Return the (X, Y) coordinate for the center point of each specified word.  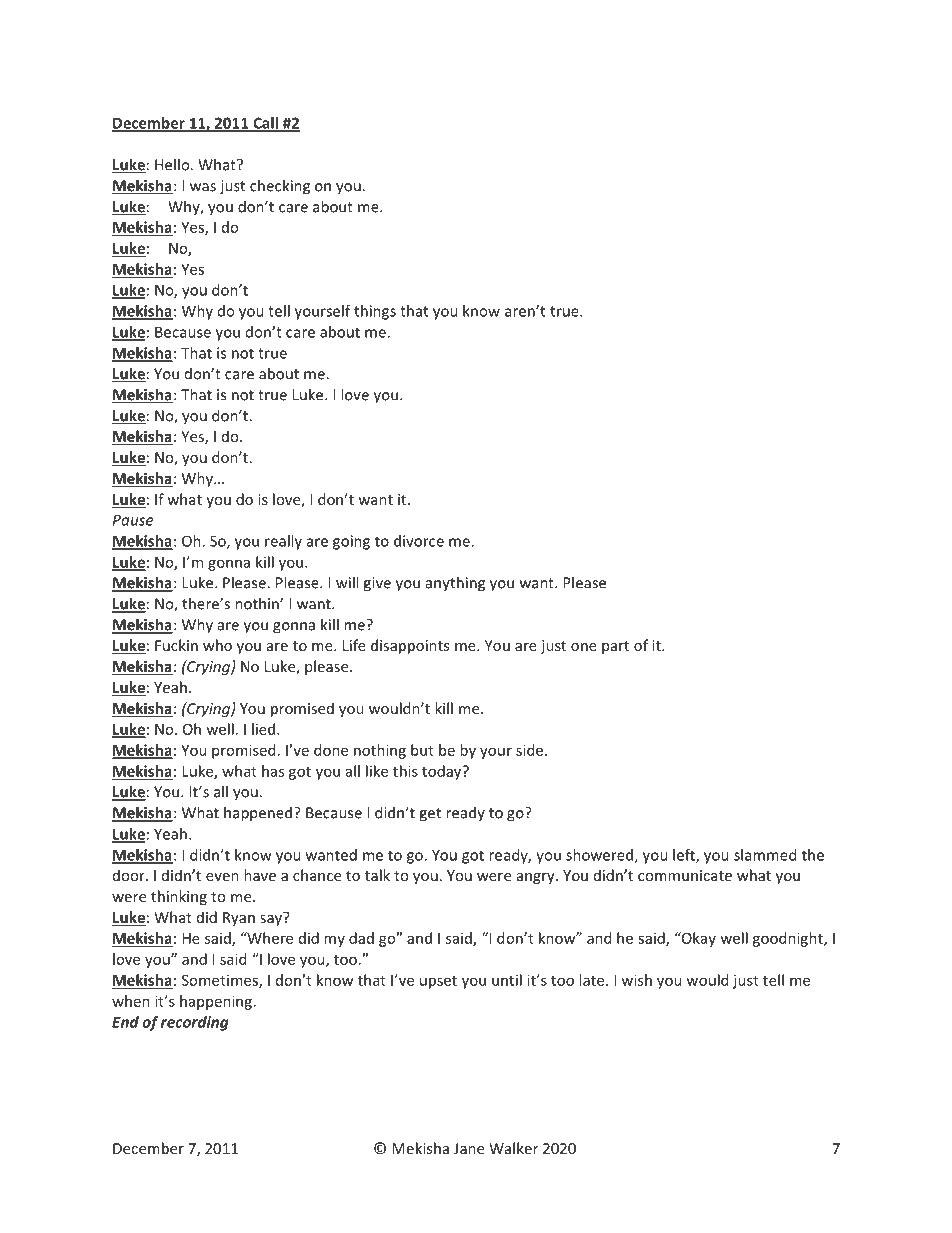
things (375, 312)
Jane (469, 1148)
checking (280, 187)
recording (195, 1023)
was (203, 187)
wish (636, 980)
